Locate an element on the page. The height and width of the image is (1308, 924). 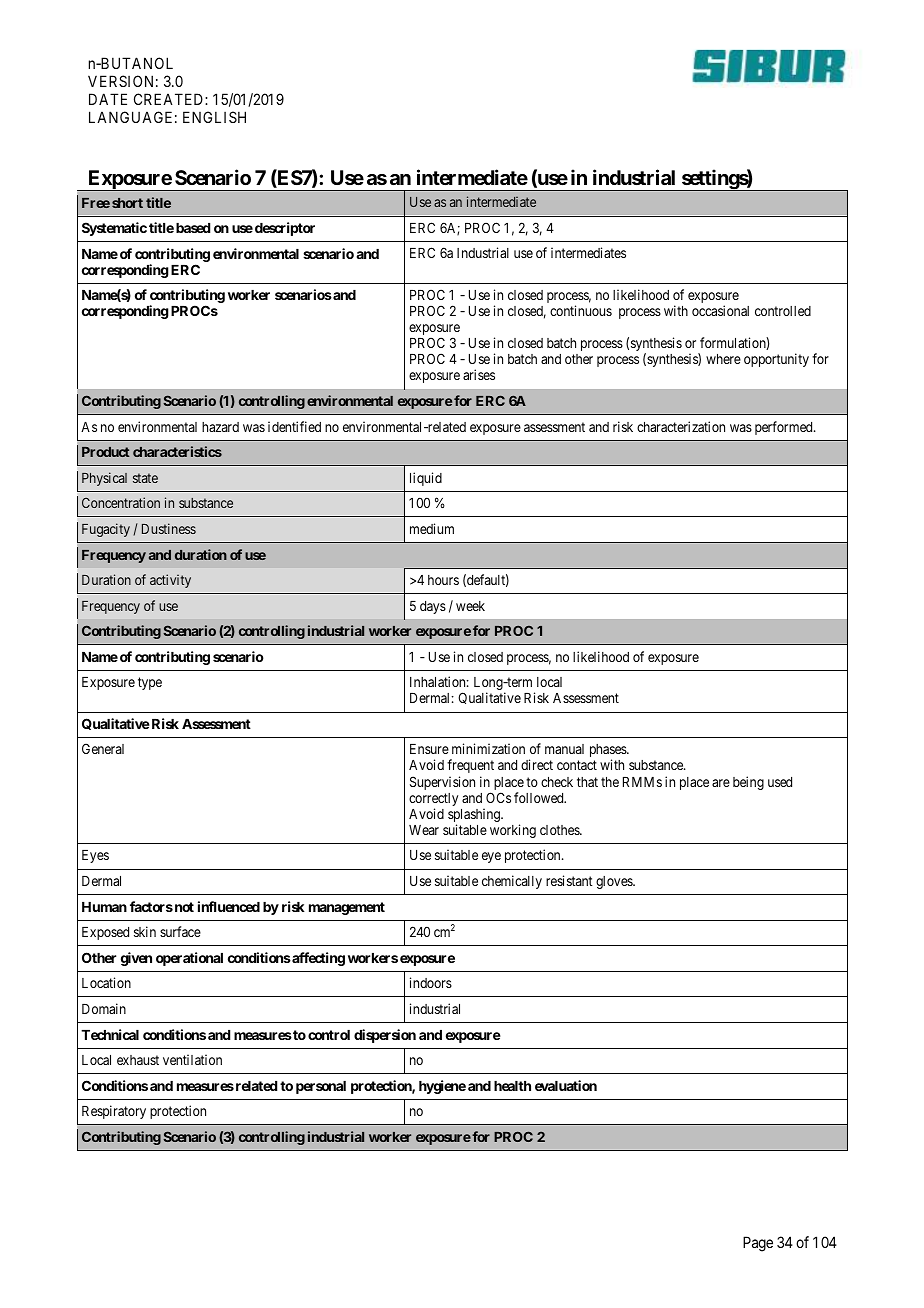
days is located at coordinates (433, 607).
